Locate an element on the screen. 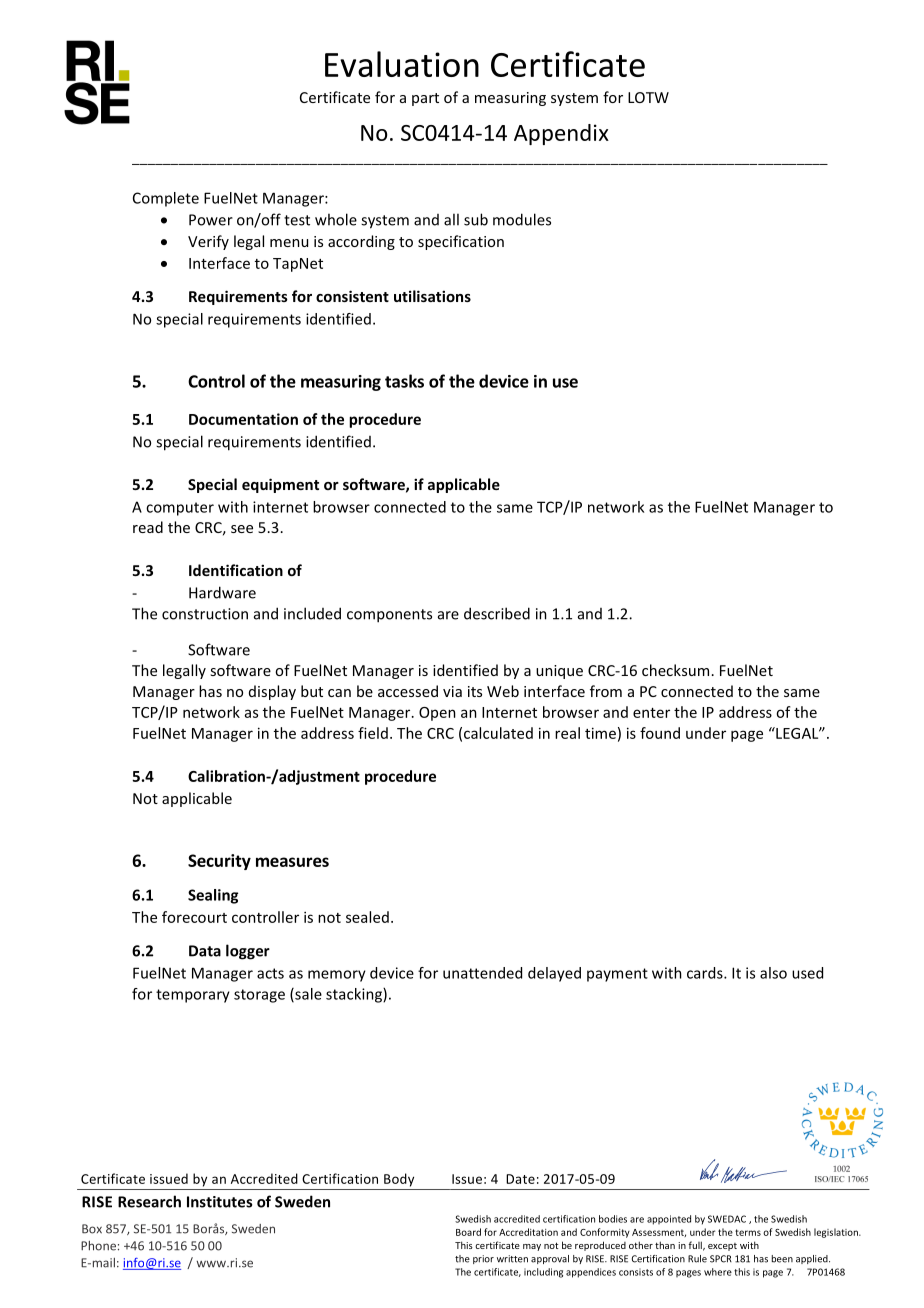 This screenshot has width=924, height=1308. computer is located at coordinates (180, 509).
